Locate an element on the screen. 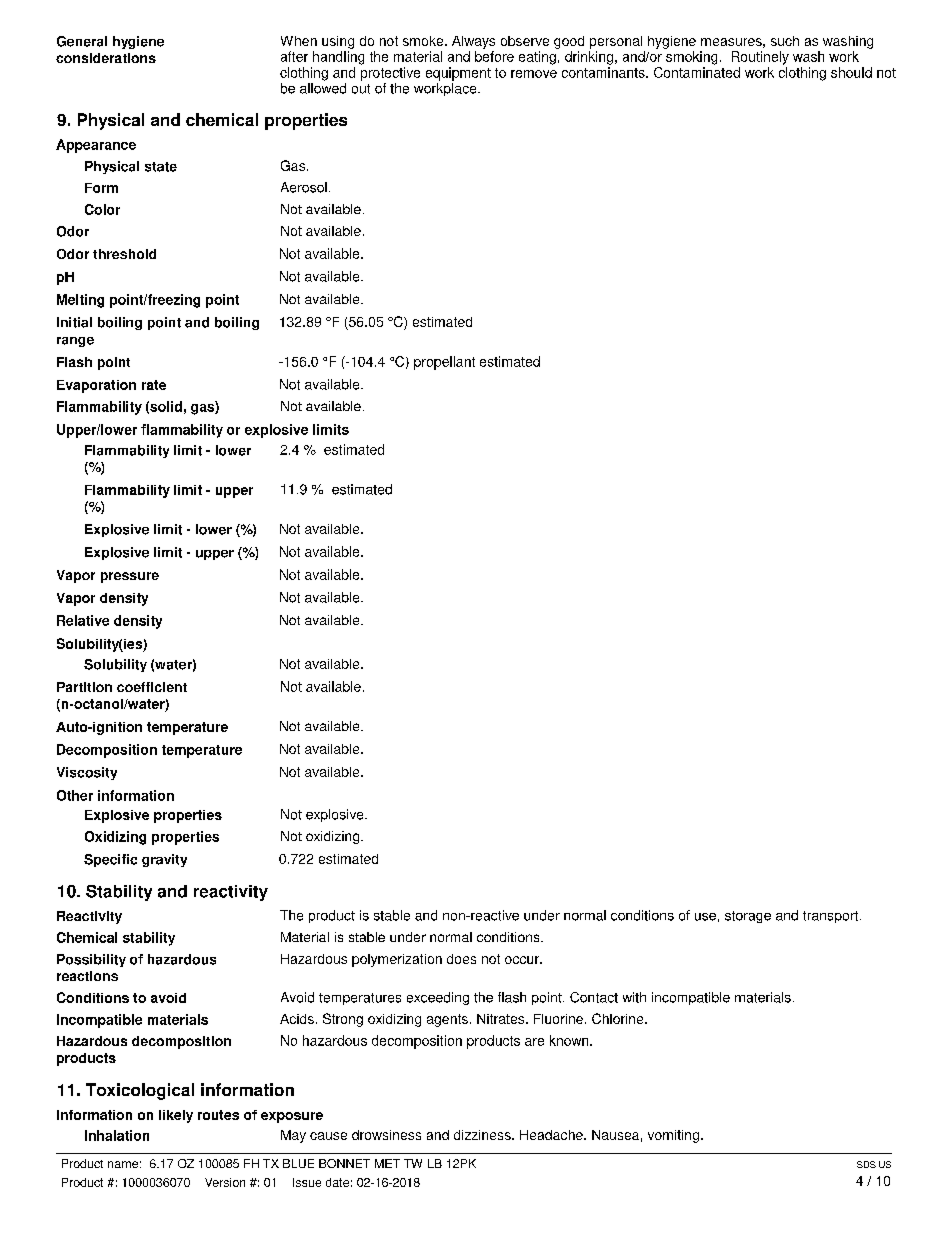 The image size is (952, 1233). equipment is located at coordinates (458, 74).
